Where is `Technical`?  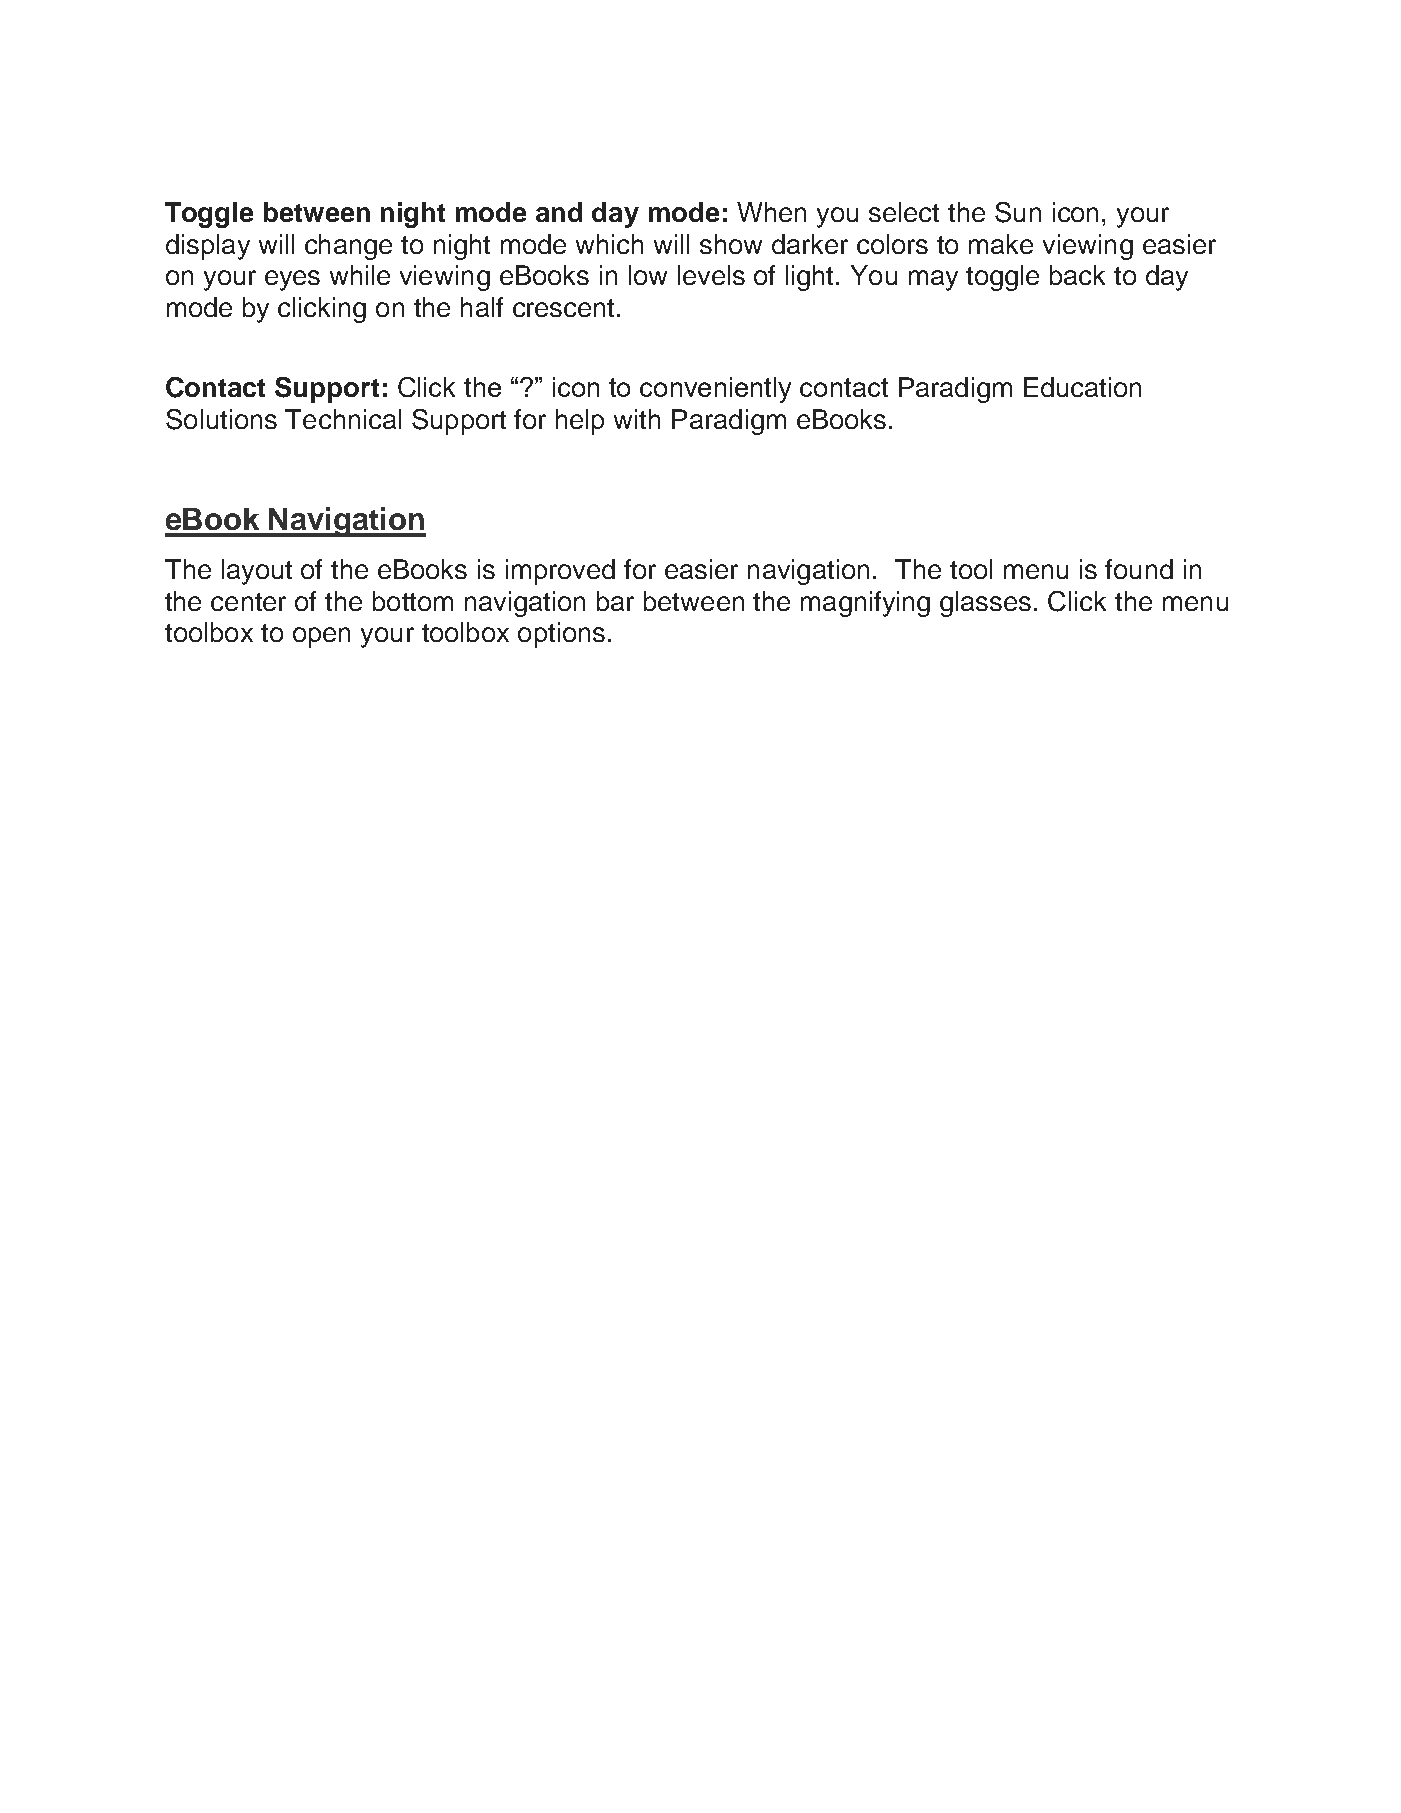 Technical is located at coordinates (343, 419).
